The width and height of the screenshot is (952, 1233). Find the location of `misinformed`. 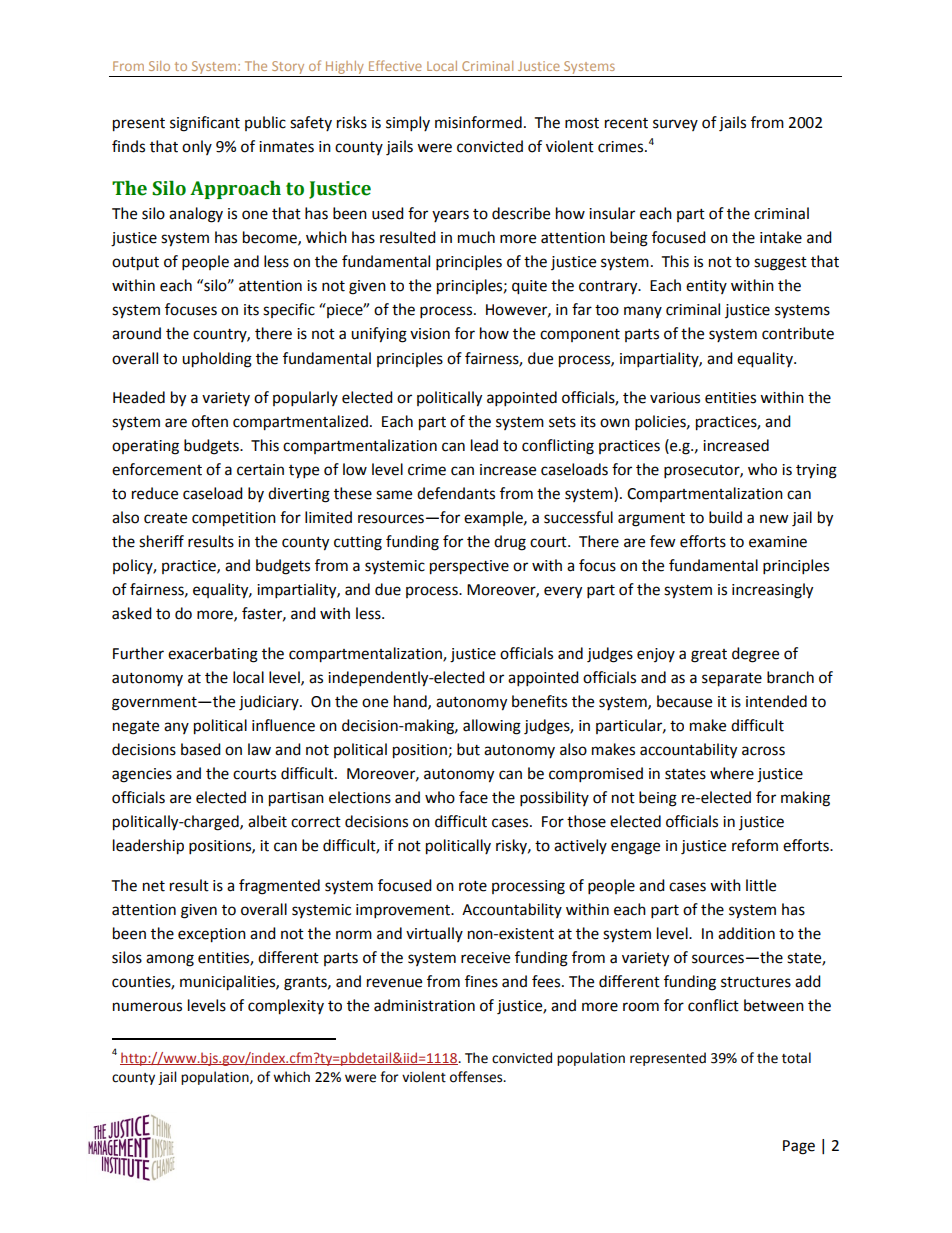

misinformed is located at coordinates (478, 122).
